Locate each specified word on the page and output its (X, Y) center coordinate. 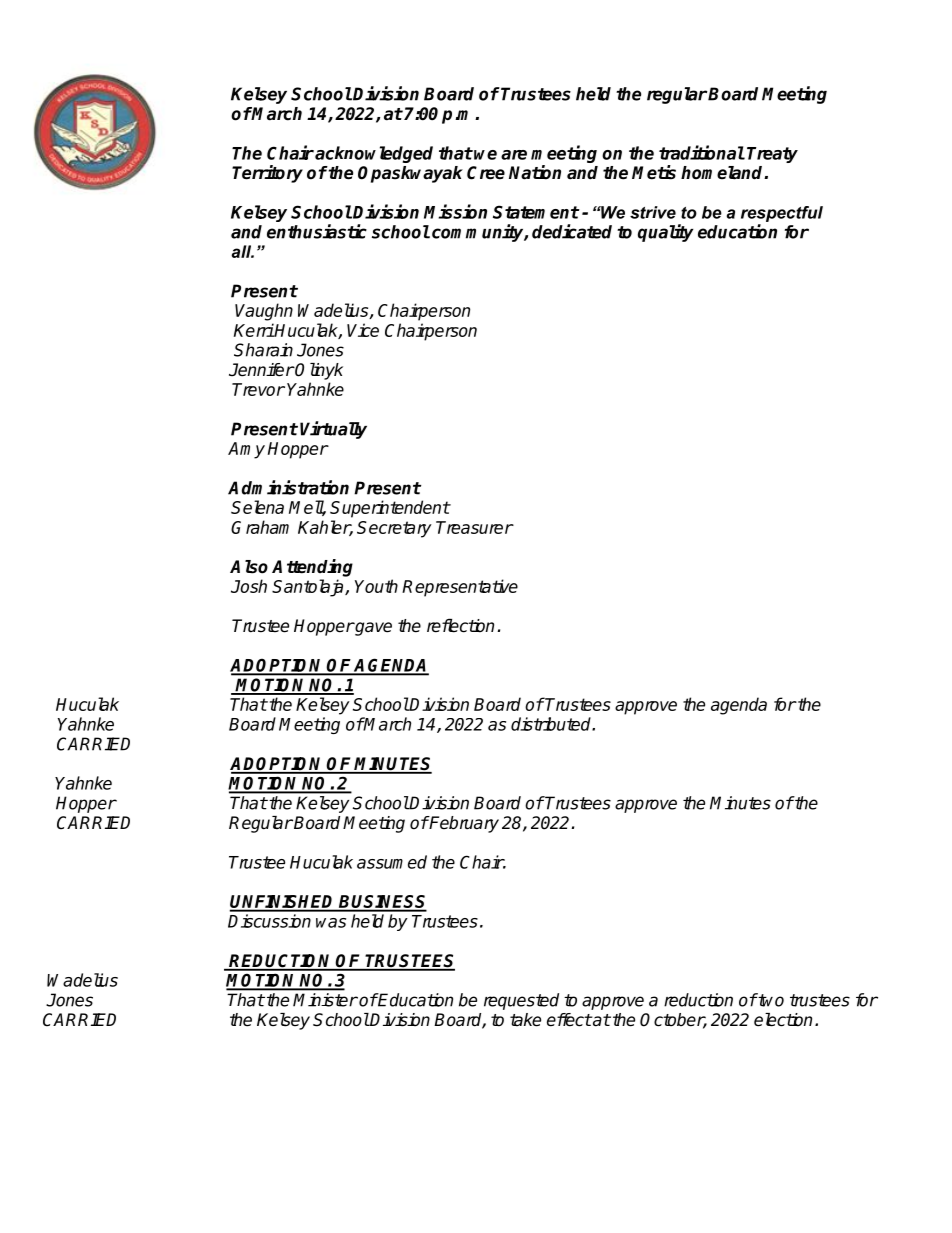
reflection (460, 625)
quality (665, 233)
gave (372, 629)
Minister (325, 1000)
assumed (392, 862)
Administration (288, 487)
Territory (267, 174)
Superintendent (390, 509)
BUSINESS (382, 903)
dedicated (572, 231)
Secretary (394, 529)
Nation (535, 172)
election (783, 1020)
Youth (376, 586)
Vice (363, 330)
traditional (702, 152)
